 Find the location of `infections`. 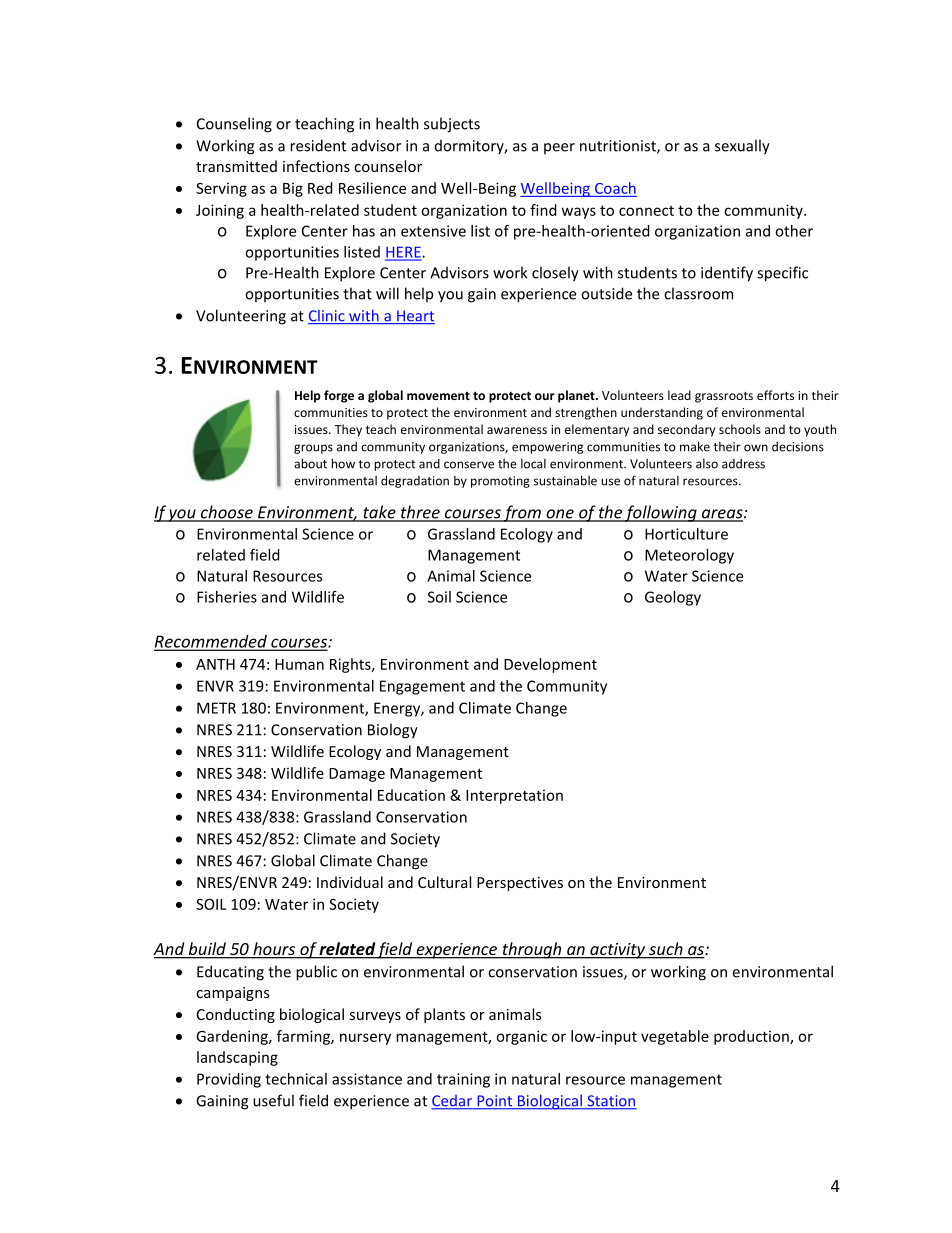

infections is located at coordinates (316, 166).
